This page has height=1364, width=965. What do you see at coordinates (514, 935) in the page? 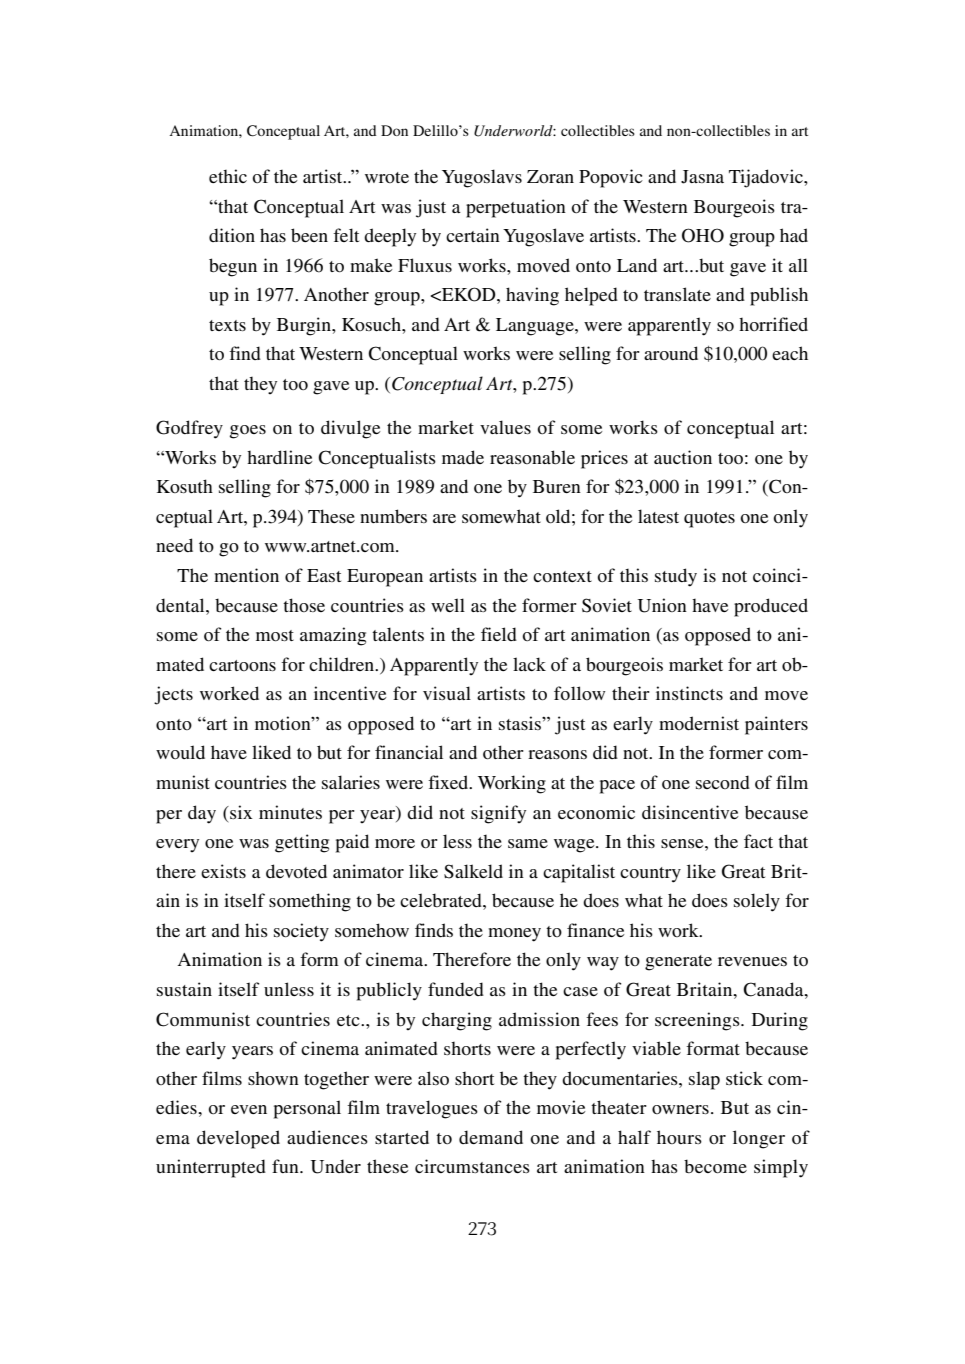
I see `money` at bounding box center [514, 935].
